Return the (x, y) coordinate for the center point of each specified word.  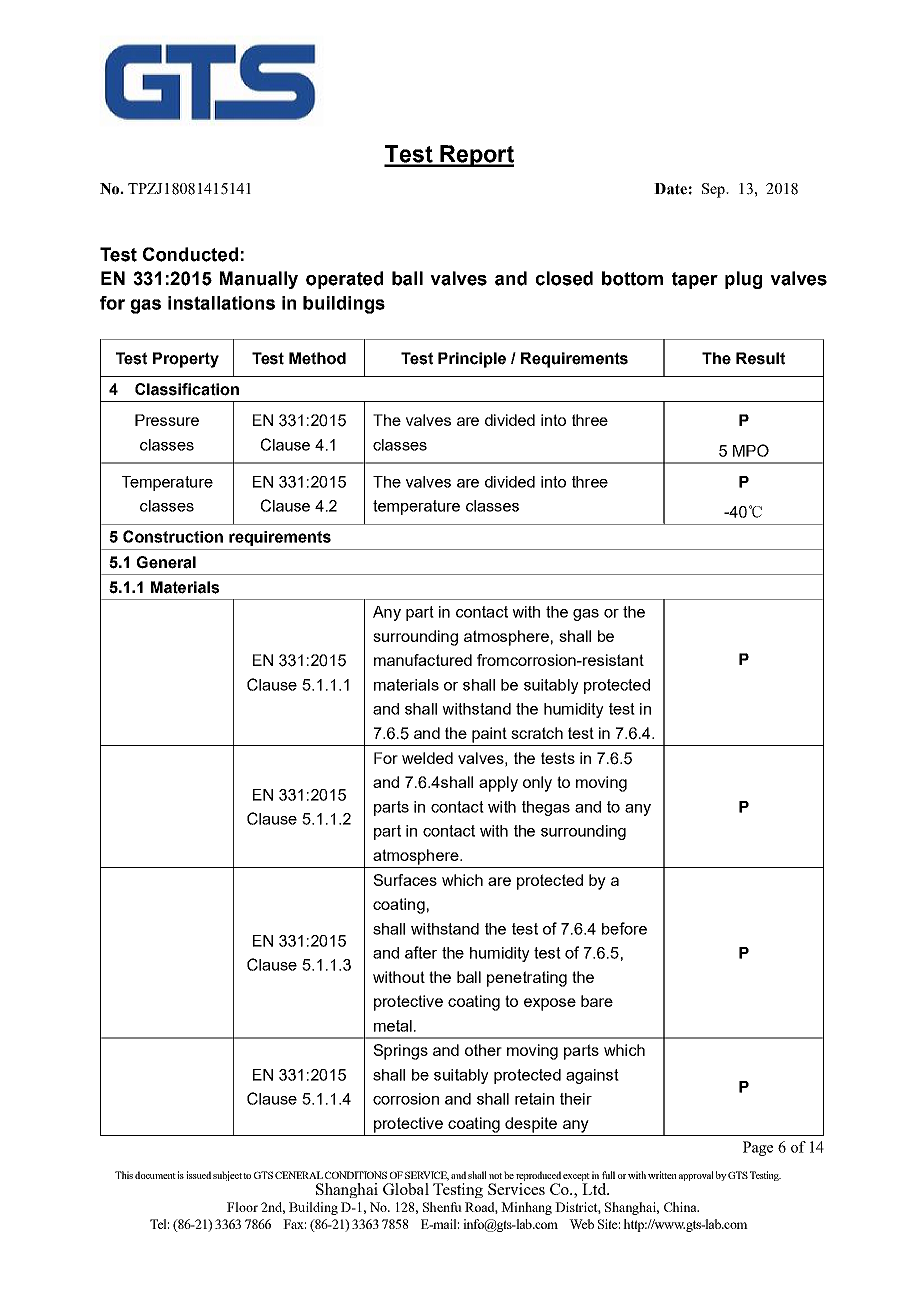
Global (406, 1189)
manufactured (423, 660)
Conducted (190, 254)
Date (670, 189)
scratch (537, 733)
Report (476, 156)
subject (227, 1176)
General (166, 562)
